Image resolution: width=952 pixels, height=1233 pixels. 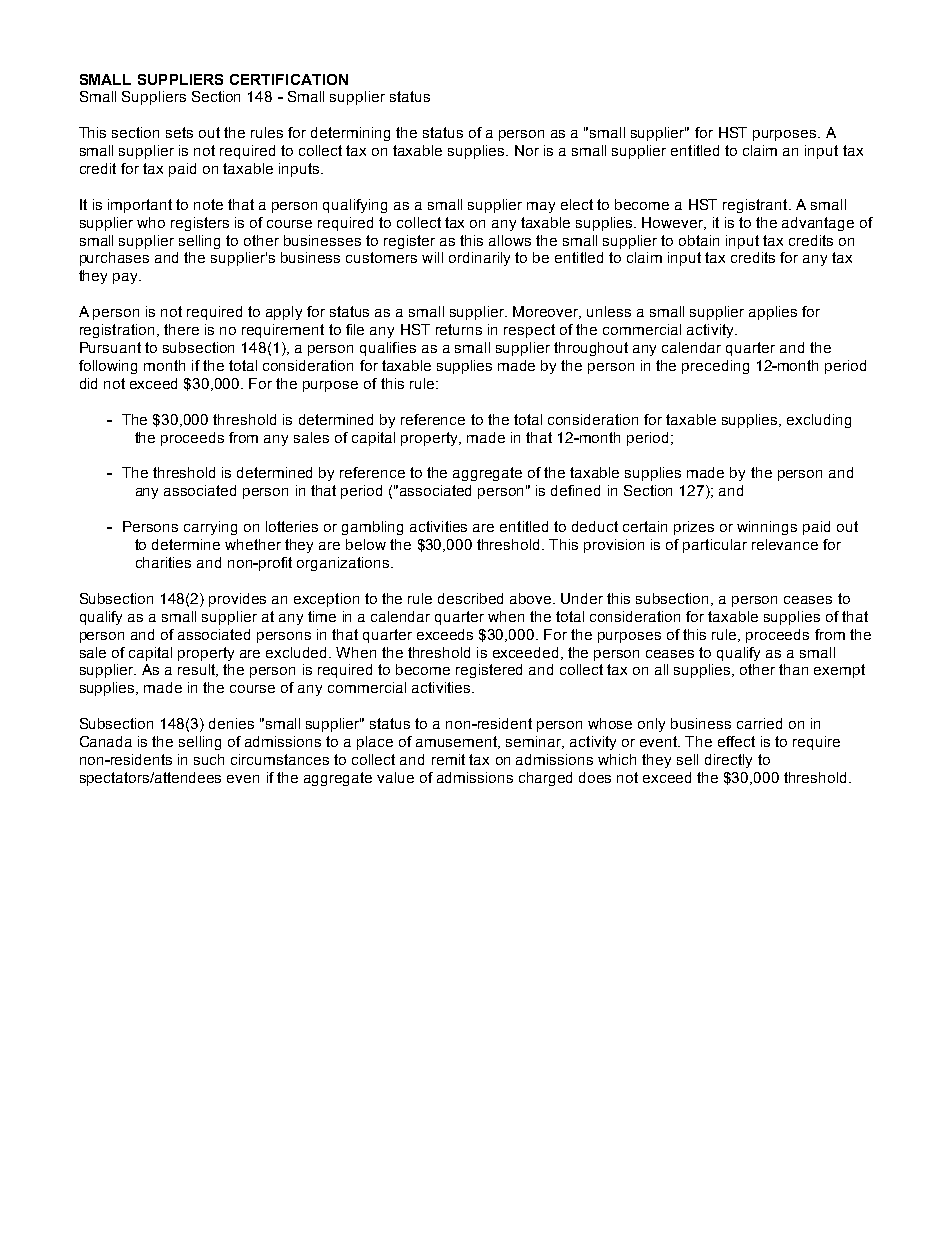 What do you see at coordinates (209, 759) in the screenshot?
I see `such` at bounding box center [209, 759].
